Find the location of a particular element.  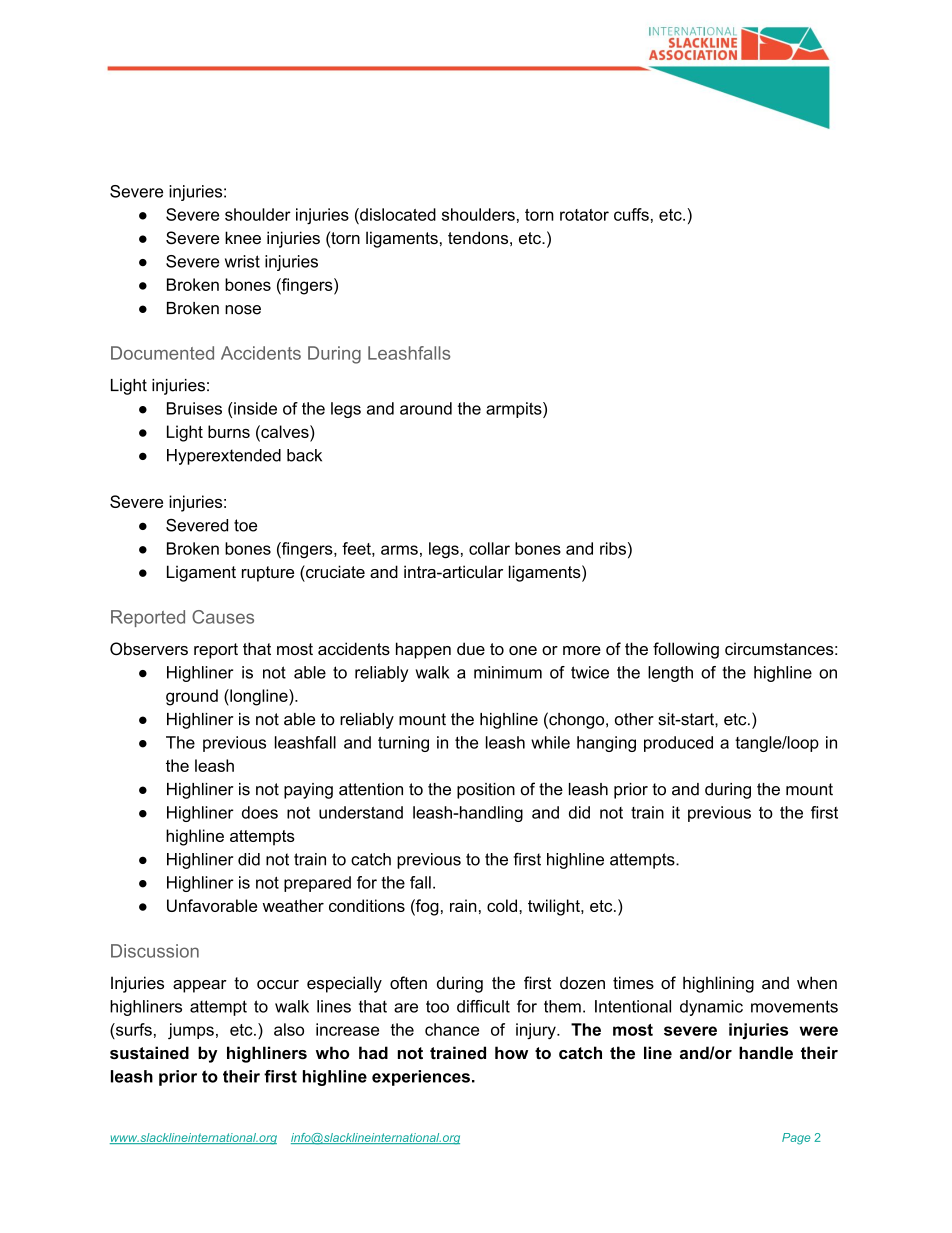

following is located at coordinates (686, 650).
